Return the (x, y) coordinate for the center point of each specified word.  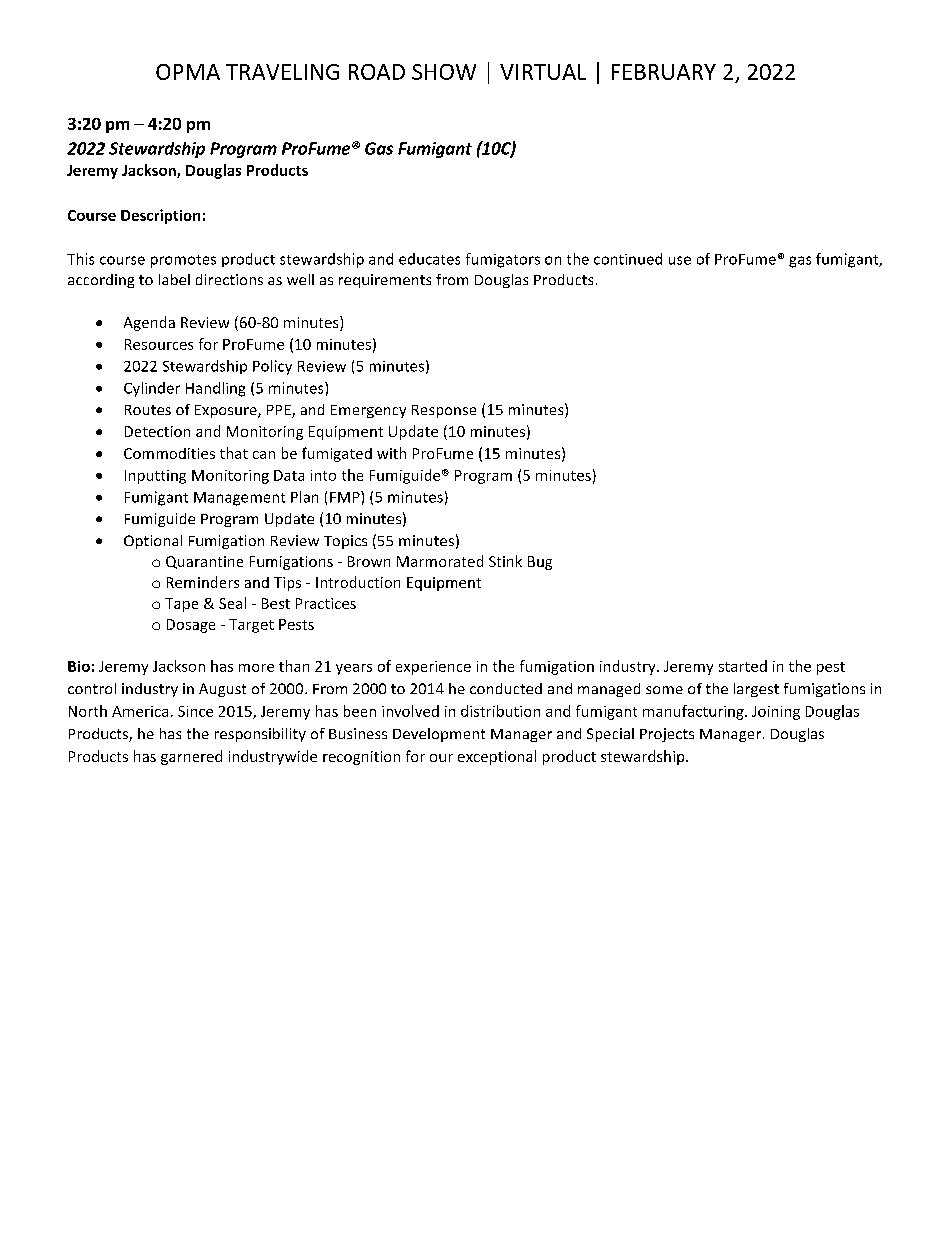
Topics (345, 542)
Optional (153, 542)
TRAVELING (282, 72)
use (680, 260)
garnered (191, 757)
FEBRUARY (664, 72)
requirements (385, 281)
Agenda (149, 323)
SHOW (444, 72)
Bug (540, 563)
